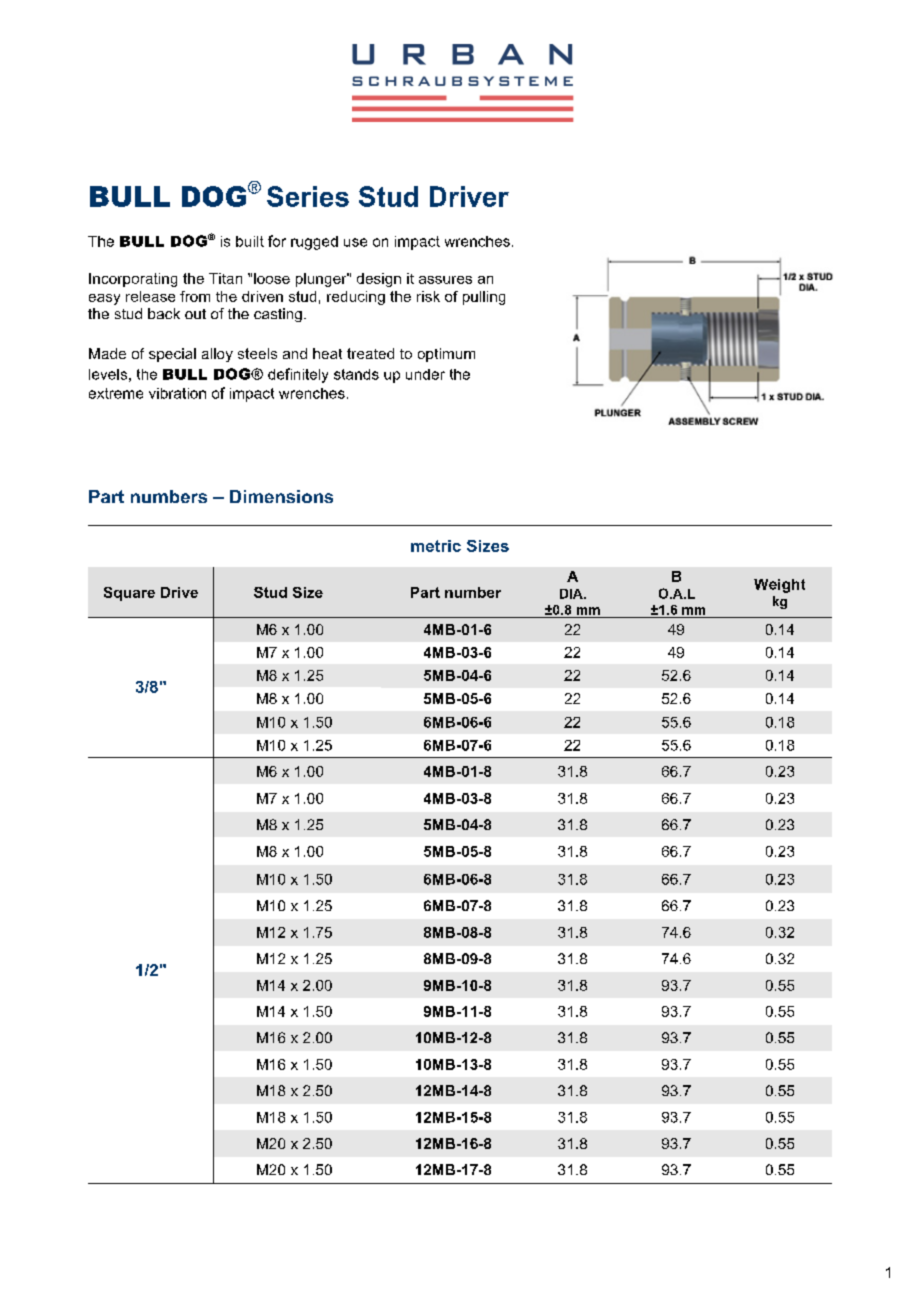  I want to click on assures, so click(445, 280).
